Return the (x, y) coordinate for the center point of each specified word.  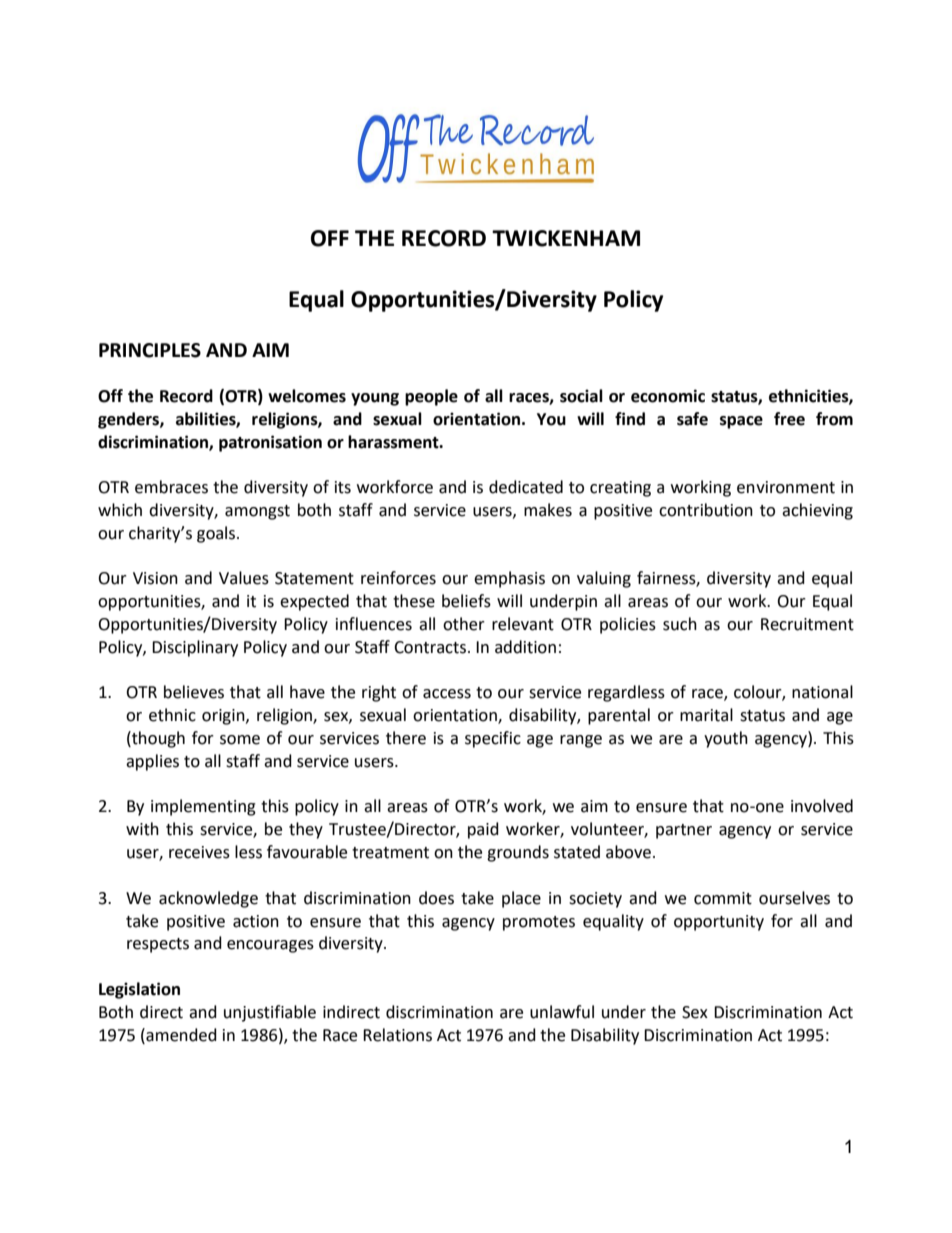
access (447, 694)
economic (668, 396)
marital (706, 715)
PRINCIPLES (150, 350)
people (431, 397)
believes (194, 692)
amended (180, 1035)
